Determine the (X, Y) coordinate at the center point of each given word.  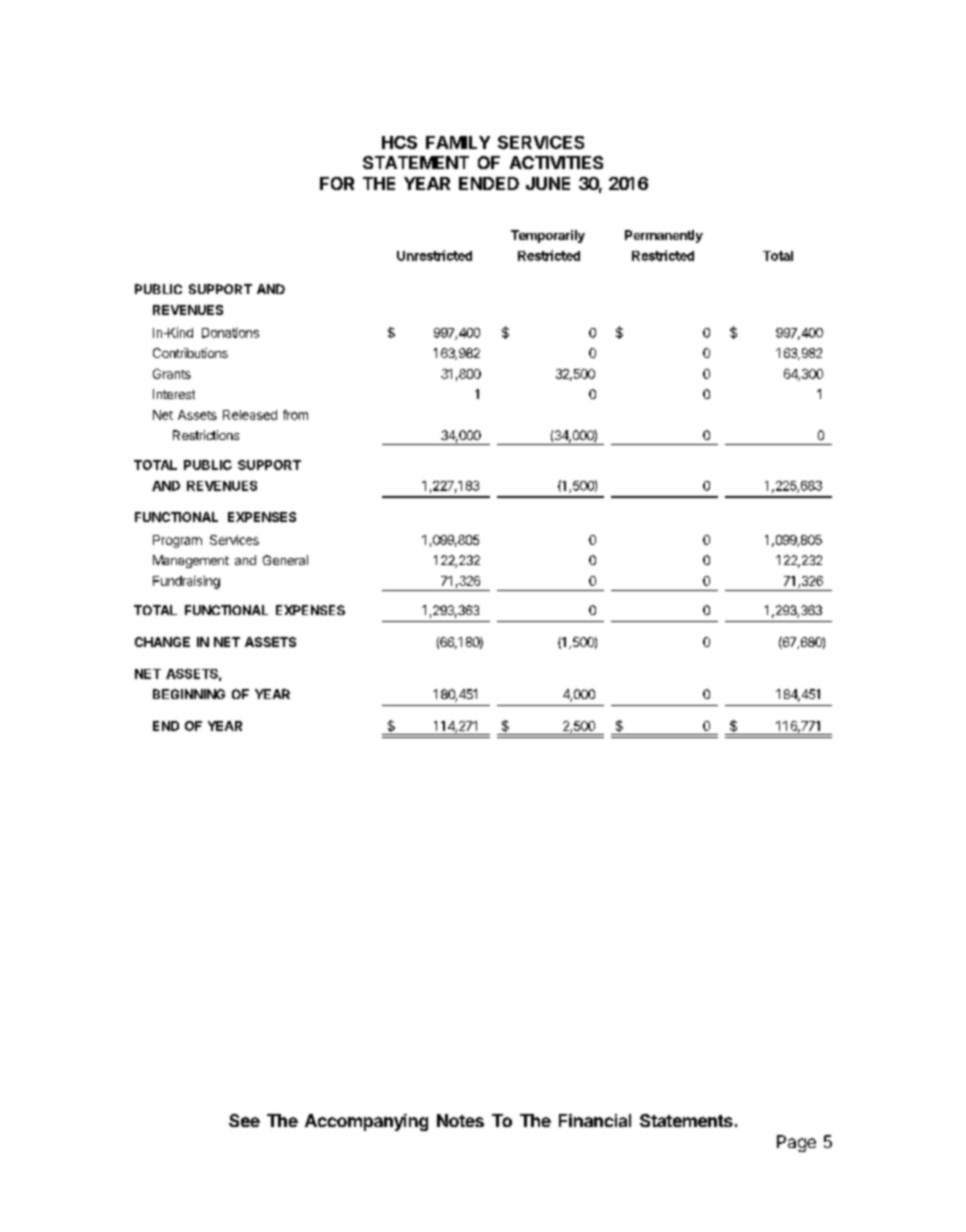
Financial (595, 1120)
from (295, 415)
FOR (337, 183)
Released (250, 415)
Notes (460, 1120)
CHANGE (162, 642)
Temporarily (548, 236)
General (285, 560)
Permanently (664, 236)
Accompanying (366, 1122)
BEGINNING (189, 694)
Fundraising (186, 582)
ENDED (489, 183)
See (244, 1120)
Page (796, 1143)
